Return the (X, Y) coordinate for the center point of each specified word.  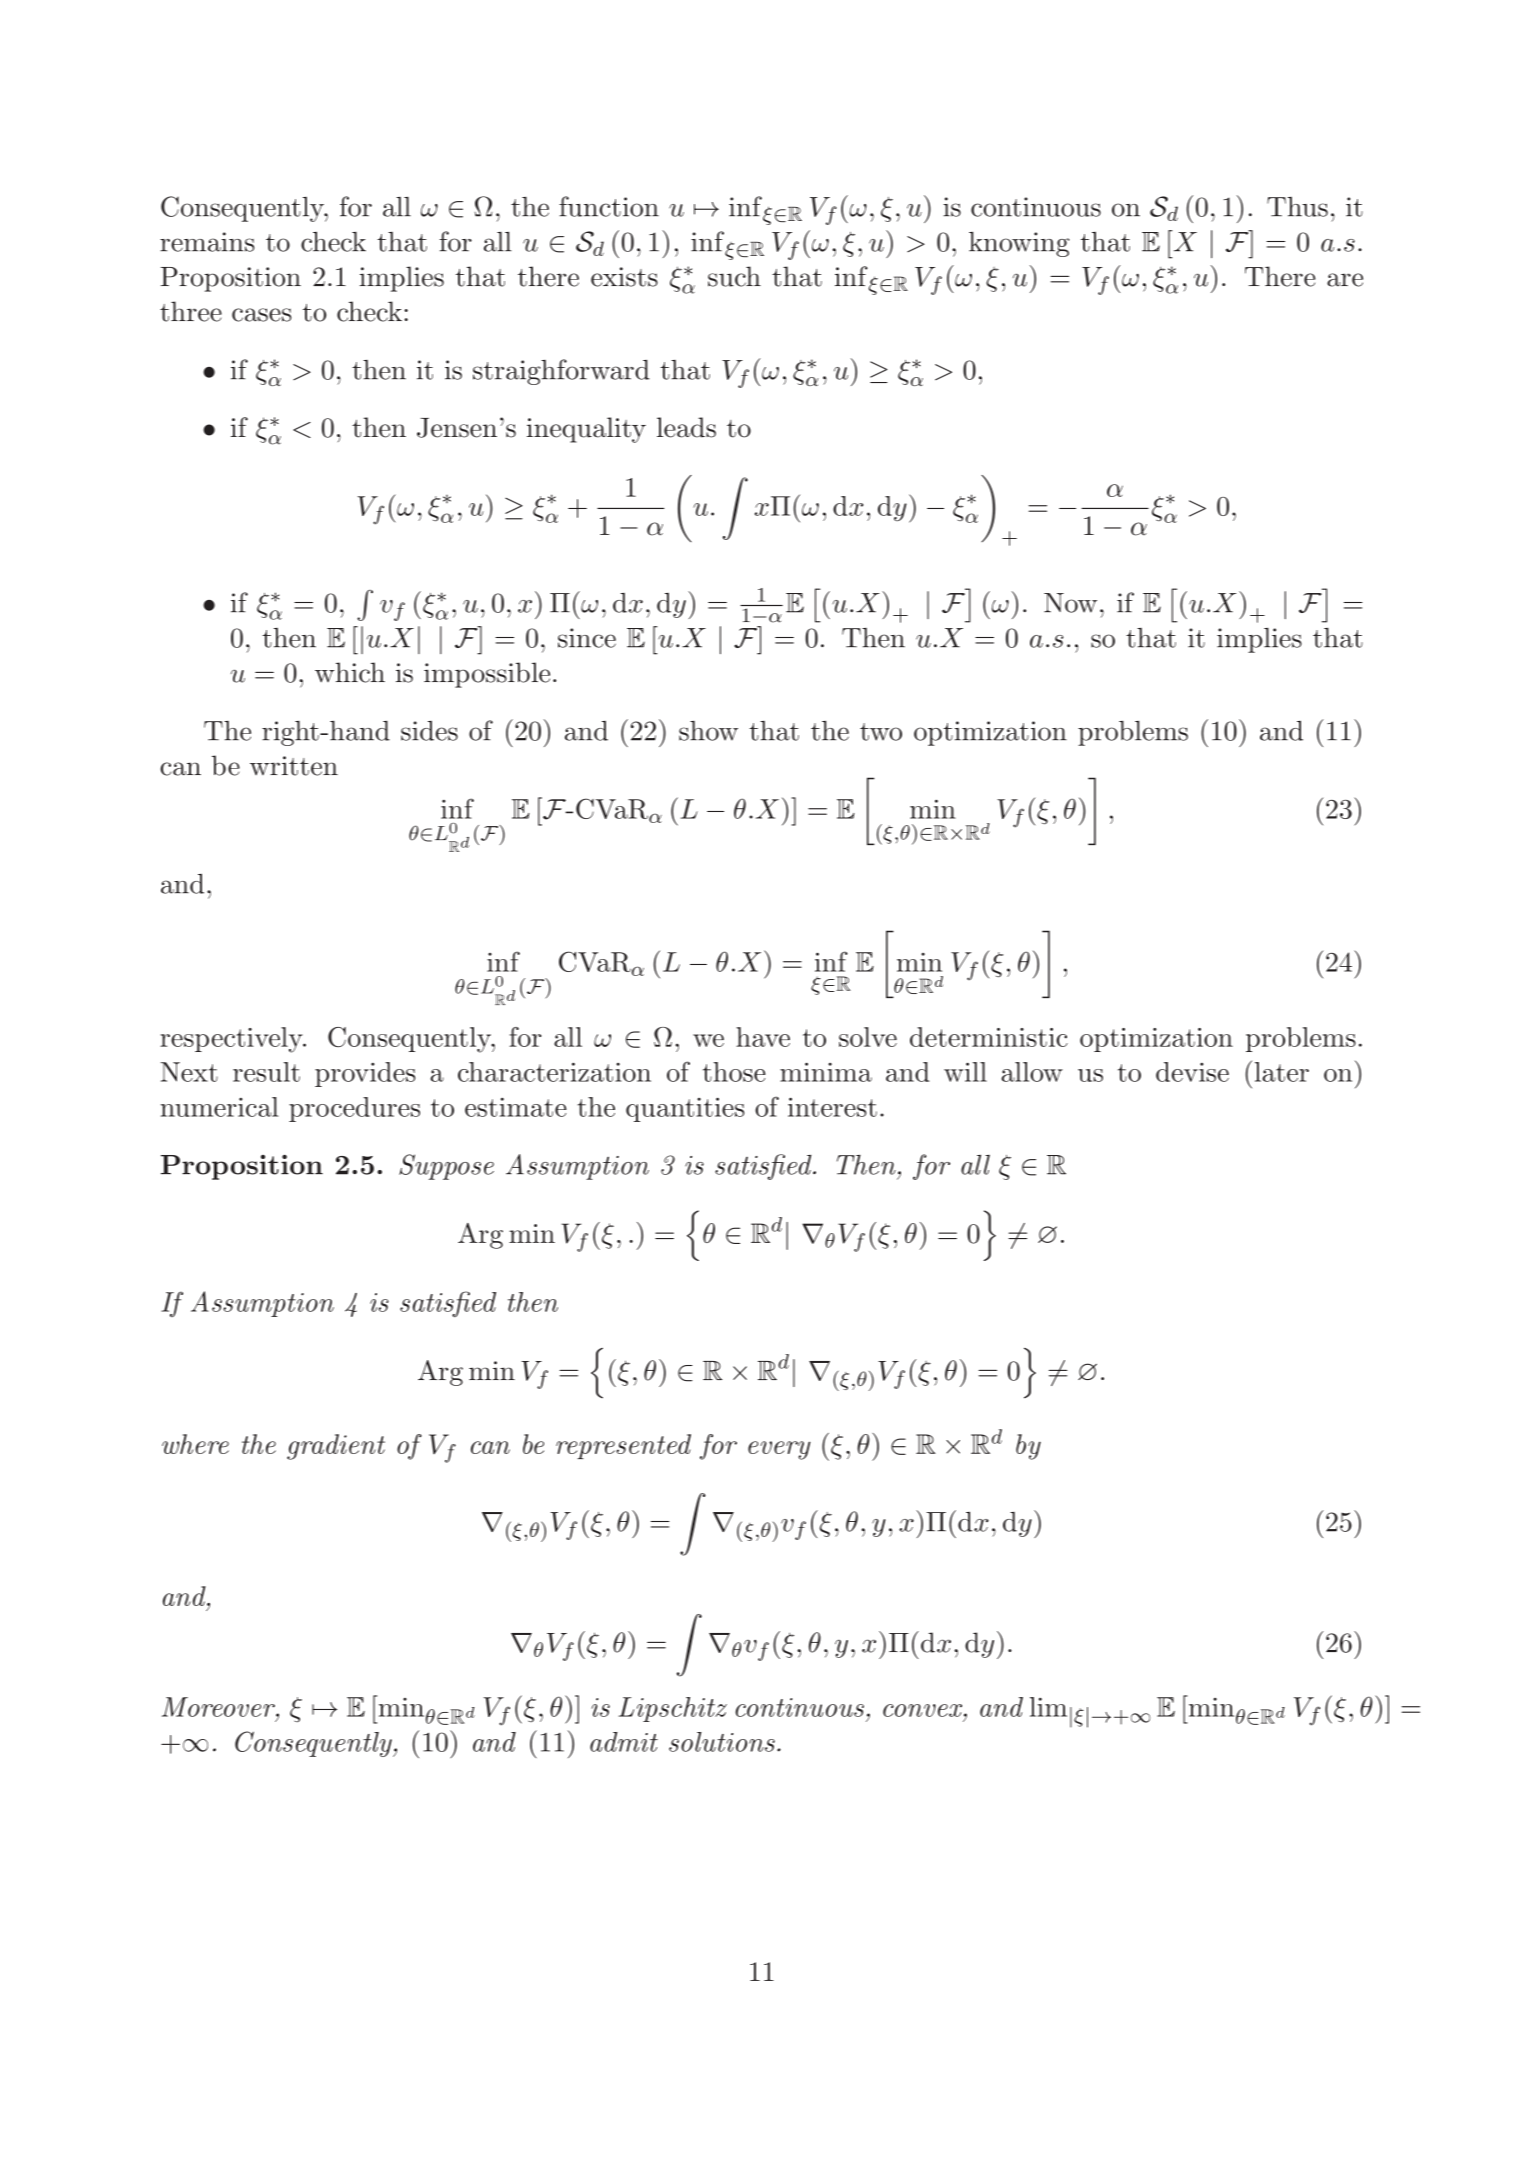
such (734, 276)
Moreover (219, 1707)
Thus (1297, 207)
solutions (722, 1742)
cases (261, 315)
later (1282, 1072)
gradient (336, 1447)
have (763, 1037)
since (587, 638)
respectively (232, 1040)
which (350, 672)
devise (1192, 1072)
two (881, 732)
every (779, 1450)
